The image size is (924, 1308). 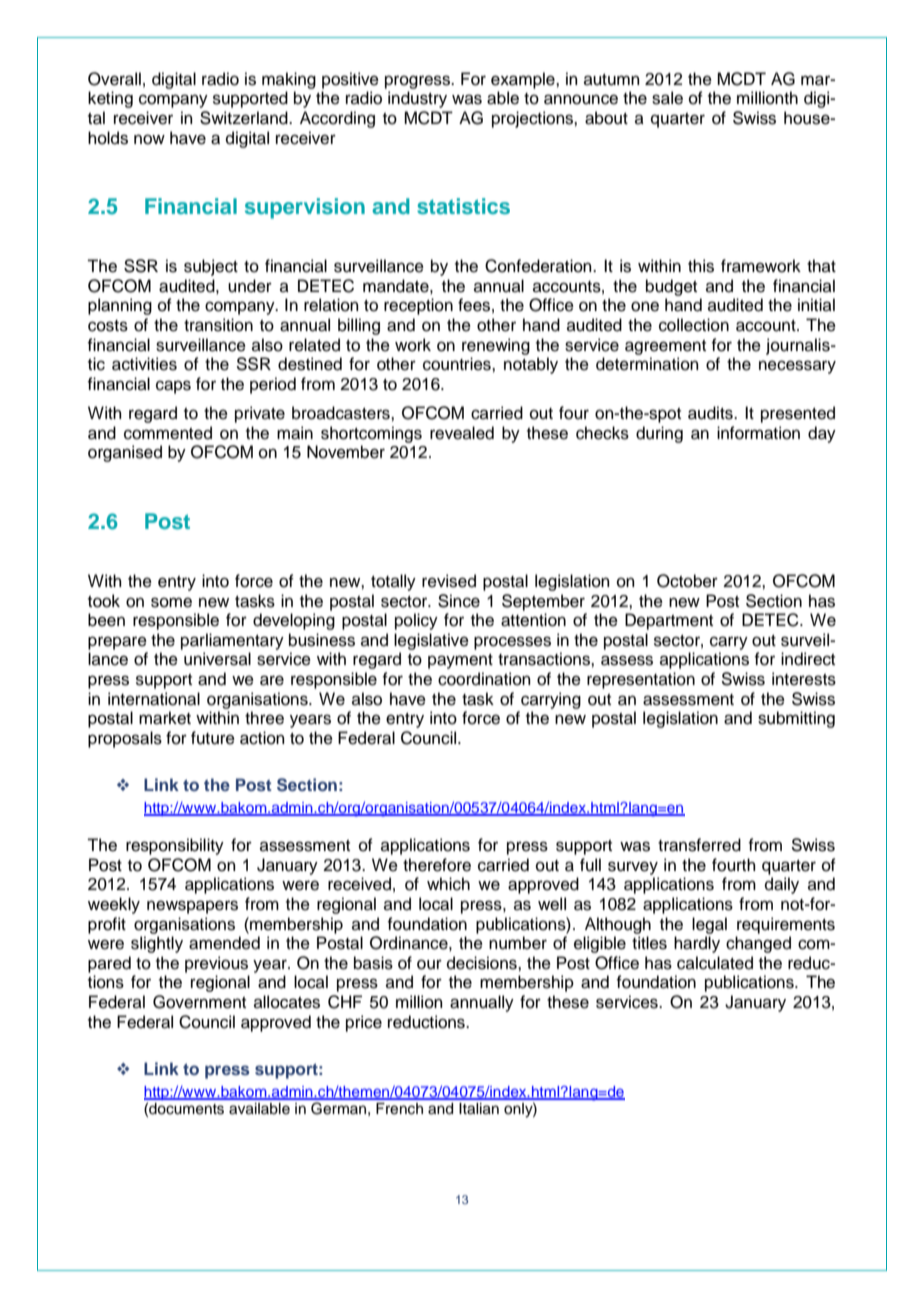 What do you see at coordinates (171, 602) in the screenshot?
I see `some` at bounding box center [171, 602].
